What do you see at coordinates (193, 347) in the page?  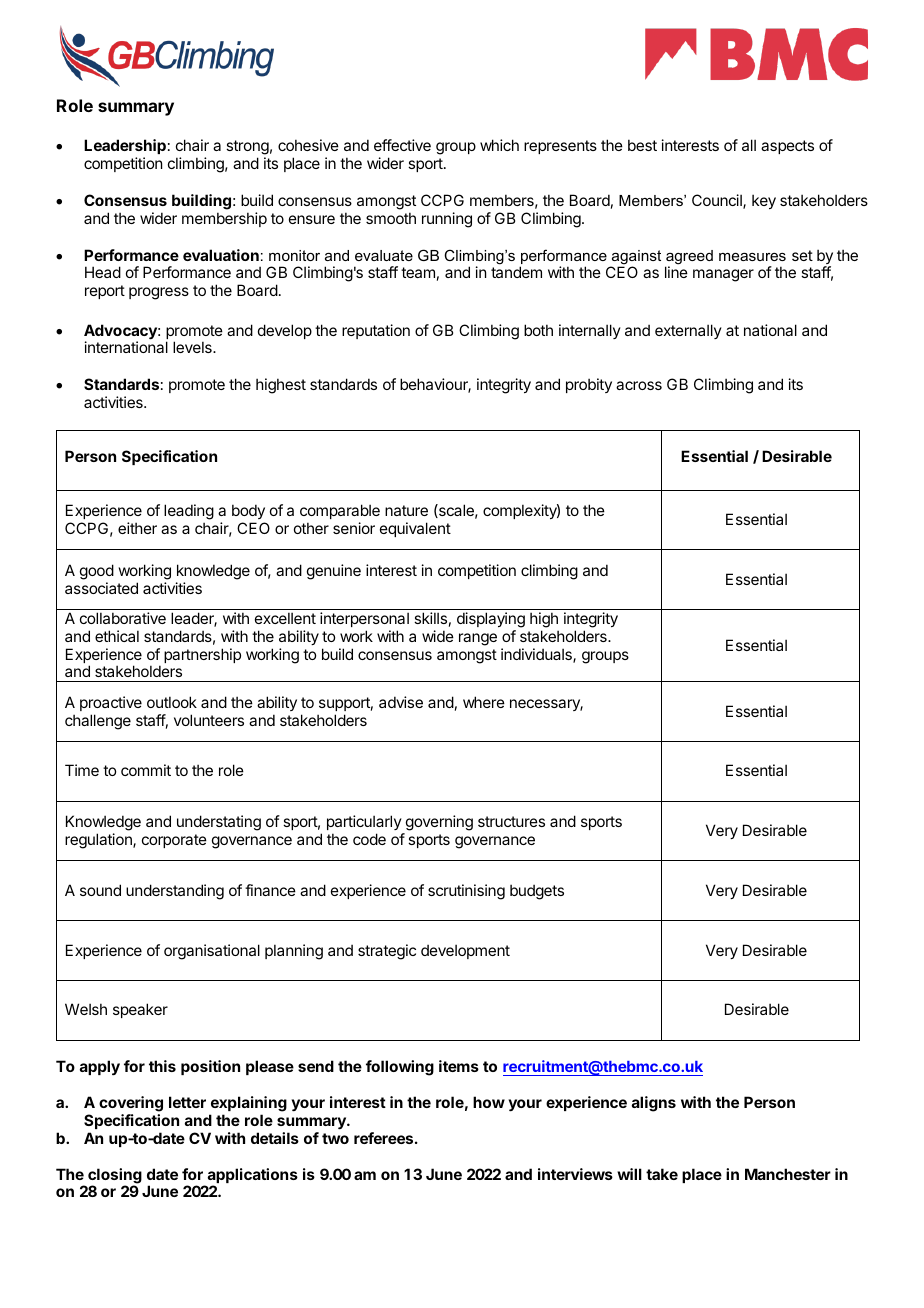 I see `levels` at bounding box center [193, 347].
